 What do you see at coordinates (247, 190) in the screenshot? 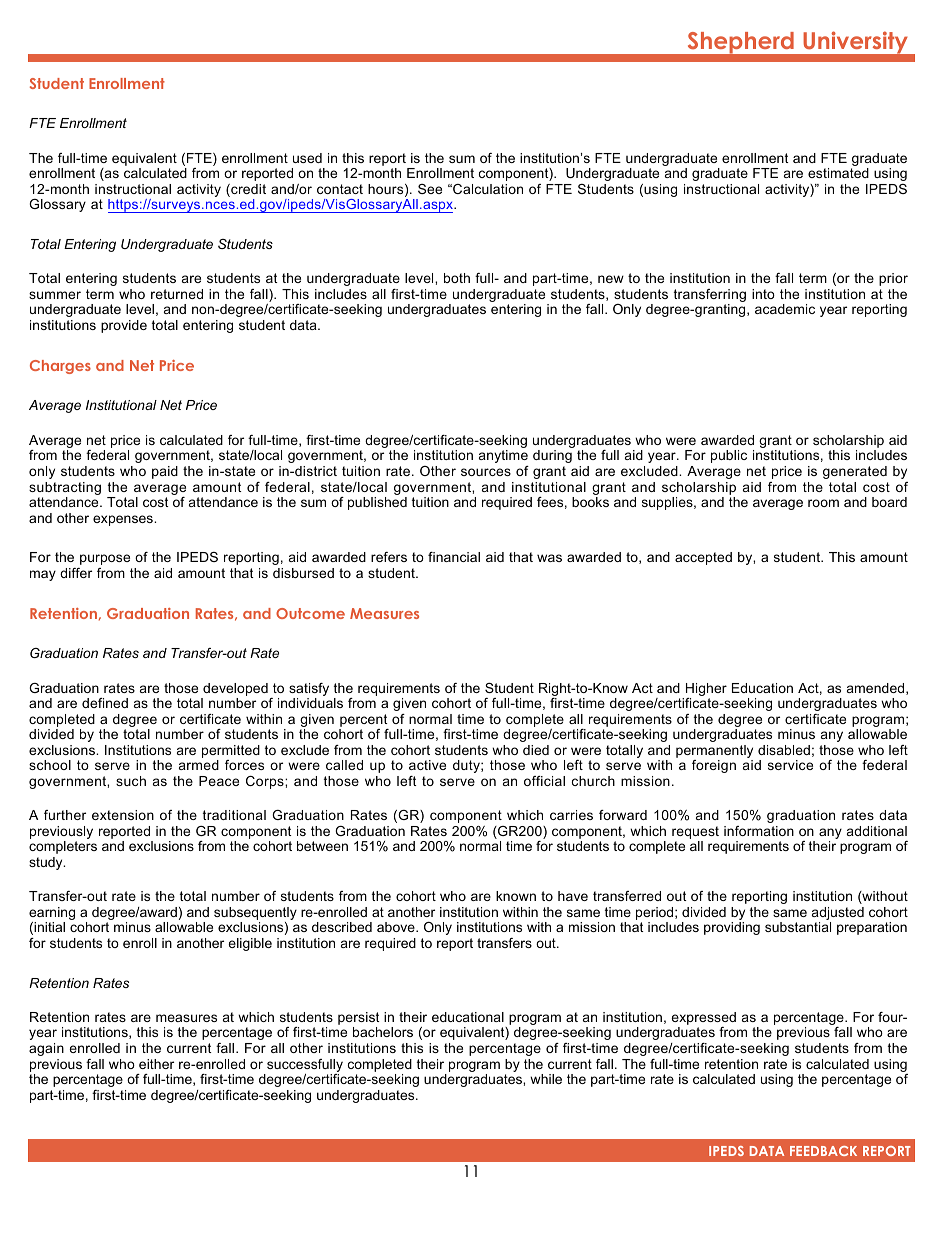
I see `credit` at bounding box center [247, 190].
